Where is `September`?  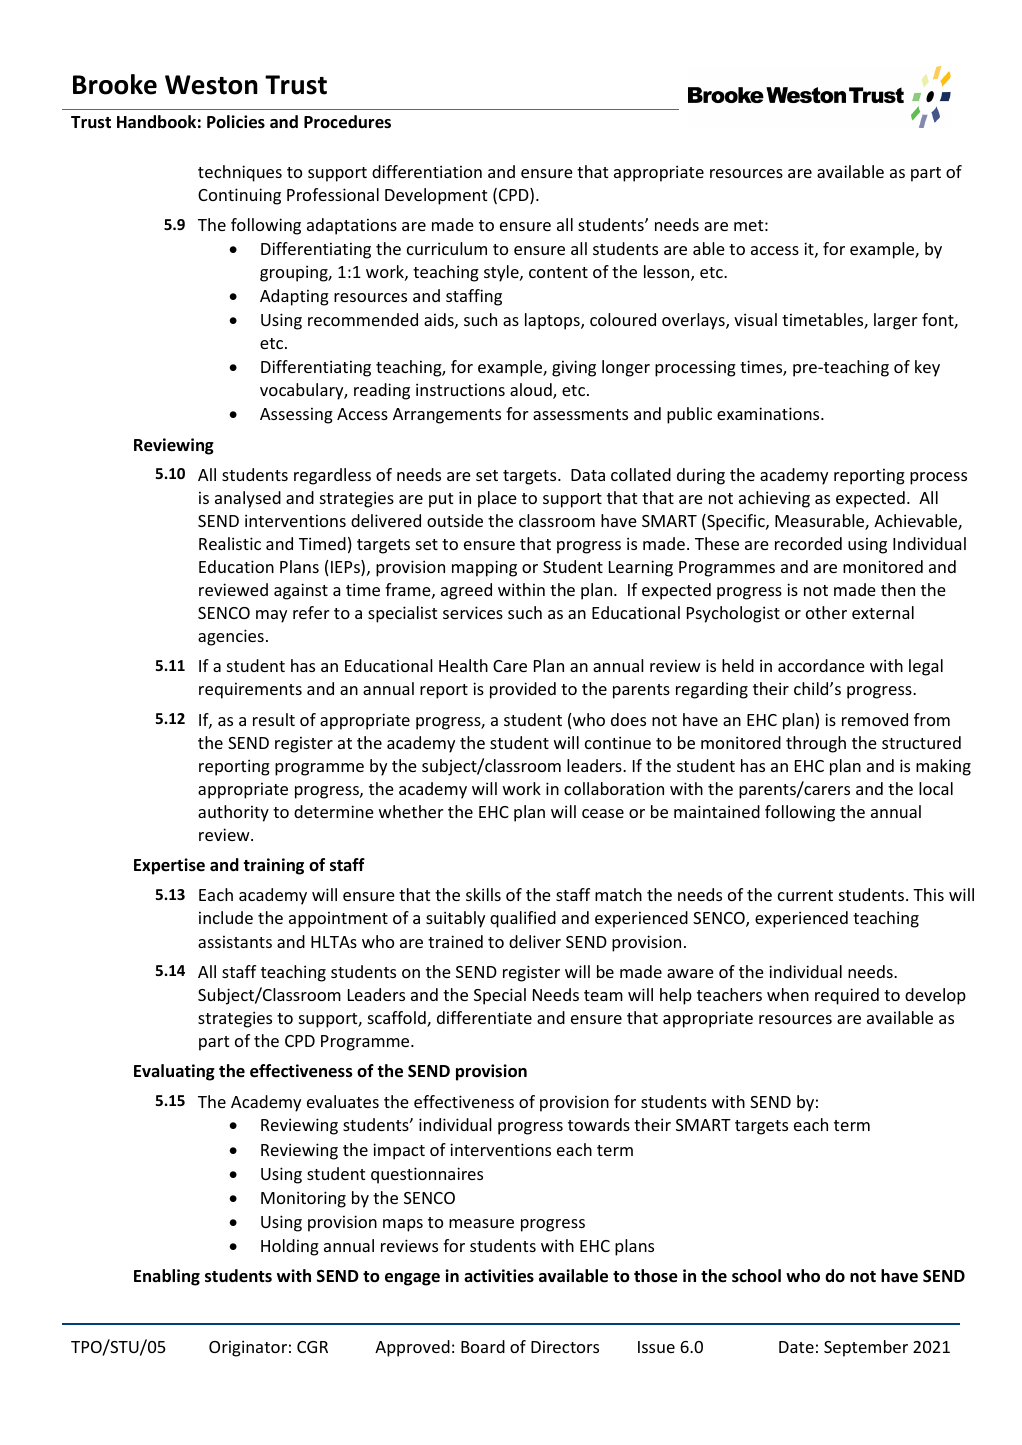
September is located at coordinates (866, 1348).
